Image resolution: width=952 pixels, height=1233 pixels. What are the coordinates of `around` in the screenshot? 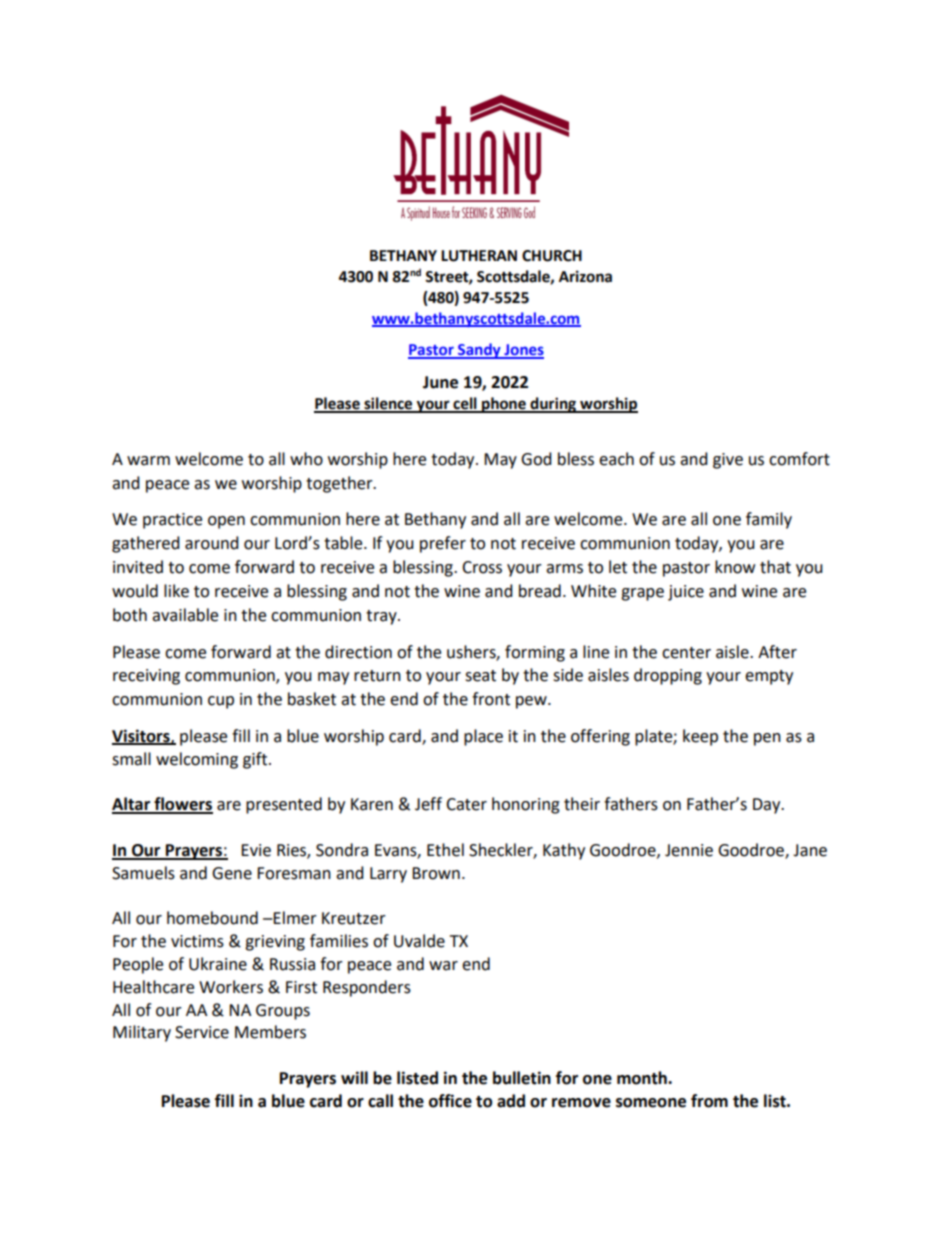 It's located at (212, 543).
